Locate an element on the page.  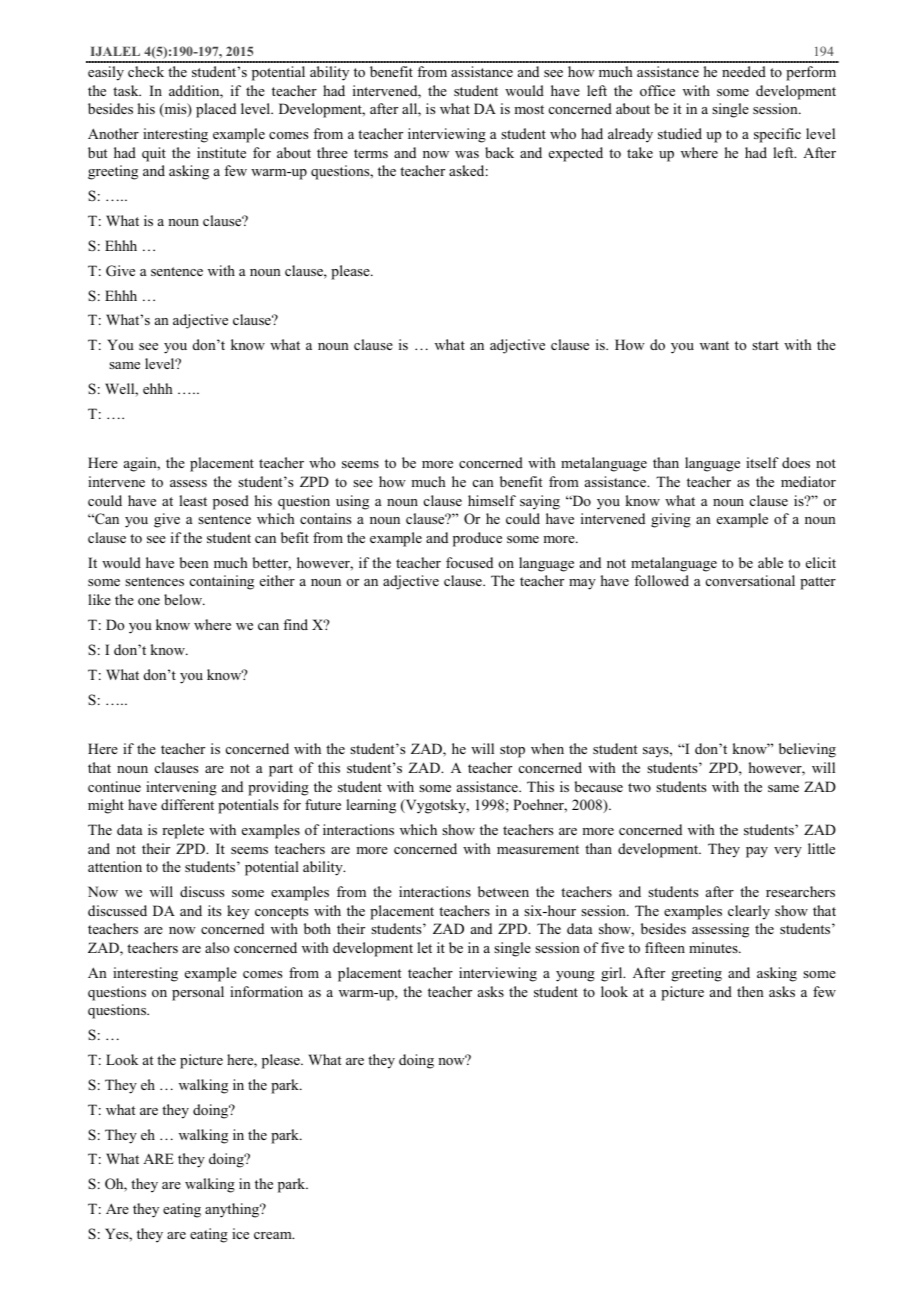
most is located at coordinates (529, 109).
